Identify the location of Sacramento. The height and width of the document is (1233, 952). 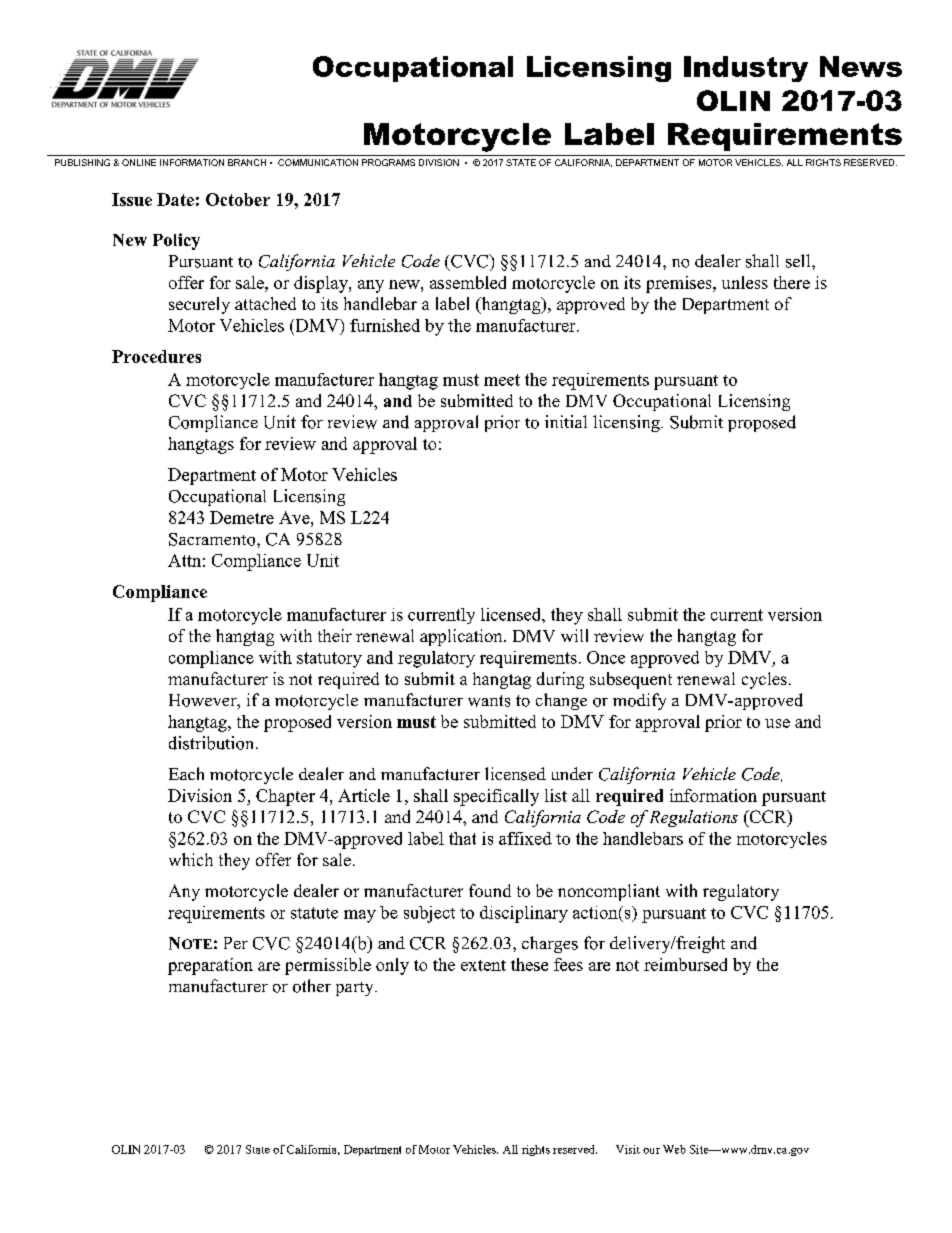
(213, 539).
